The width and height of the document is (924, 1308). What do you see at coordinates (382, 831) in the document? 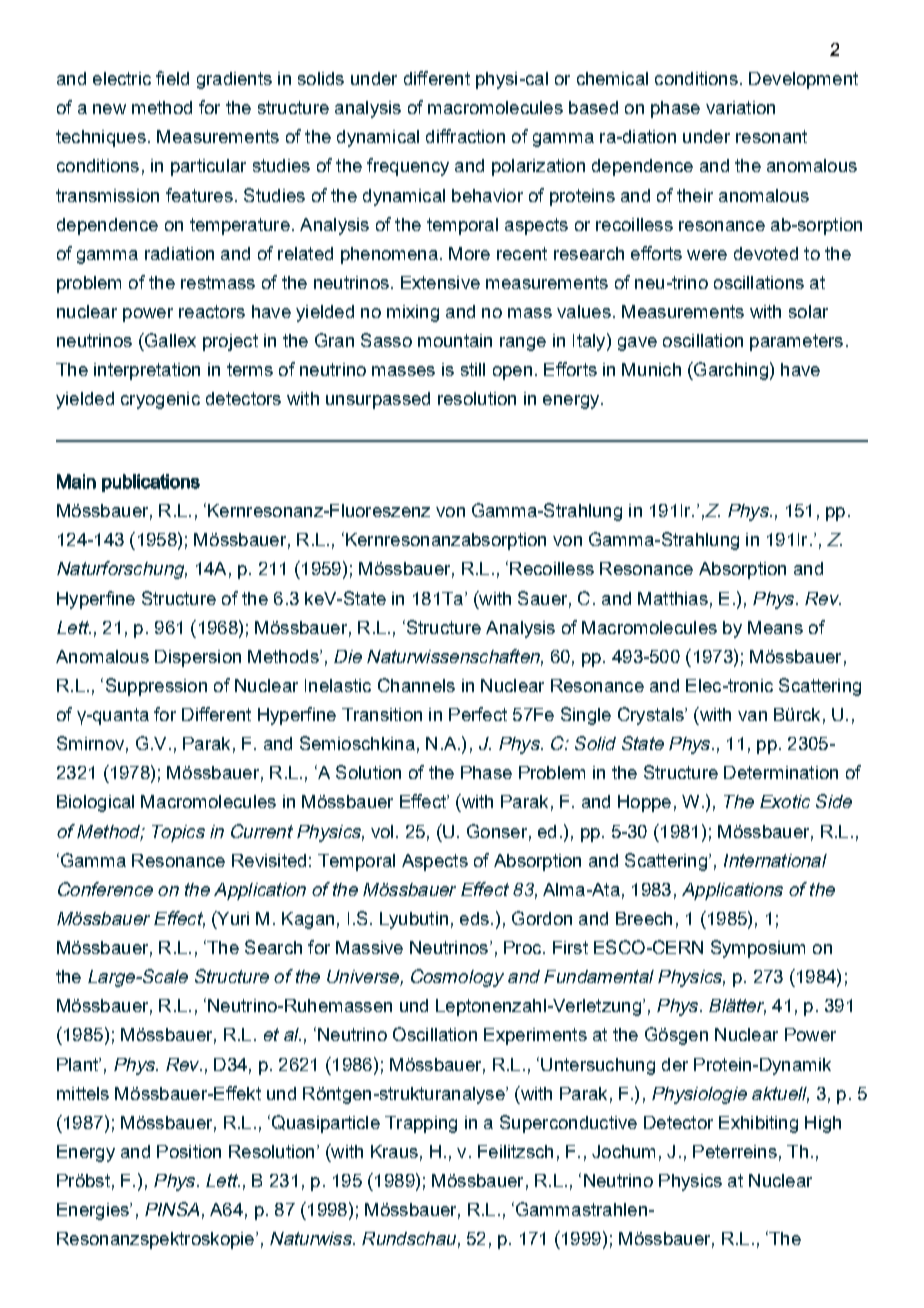
I see `vol` at bounding box center [382, 831].
